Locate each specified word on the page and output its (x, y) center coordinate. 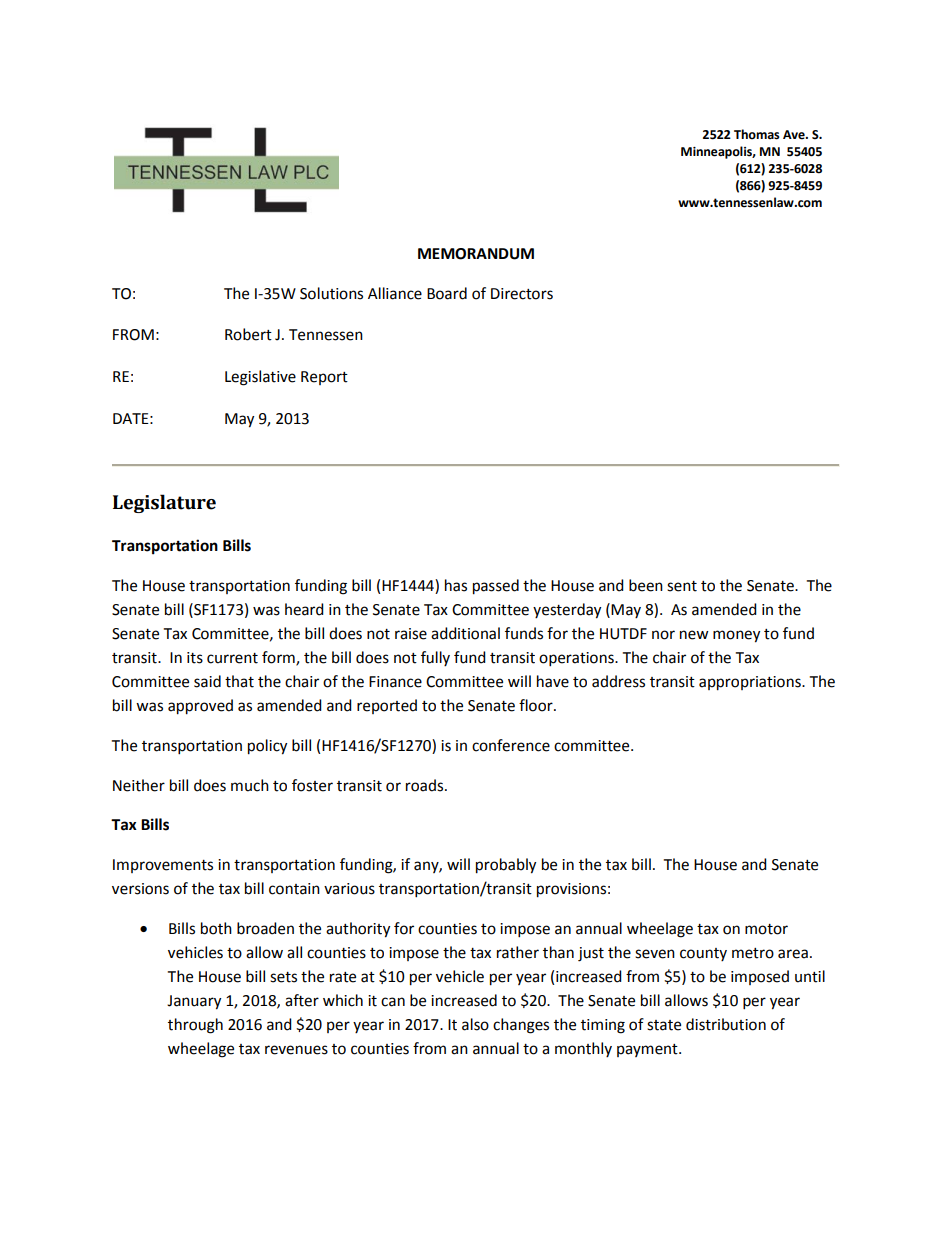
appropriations (751, 683)
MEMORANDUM (476, 254)
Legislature (164, 503)
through (195, 1026)
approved (200, 707)
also (475, 1024)
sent (682, 586)
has (456, 585)
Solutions (331, 293)
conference (511, 745)
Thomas (757, 134)
